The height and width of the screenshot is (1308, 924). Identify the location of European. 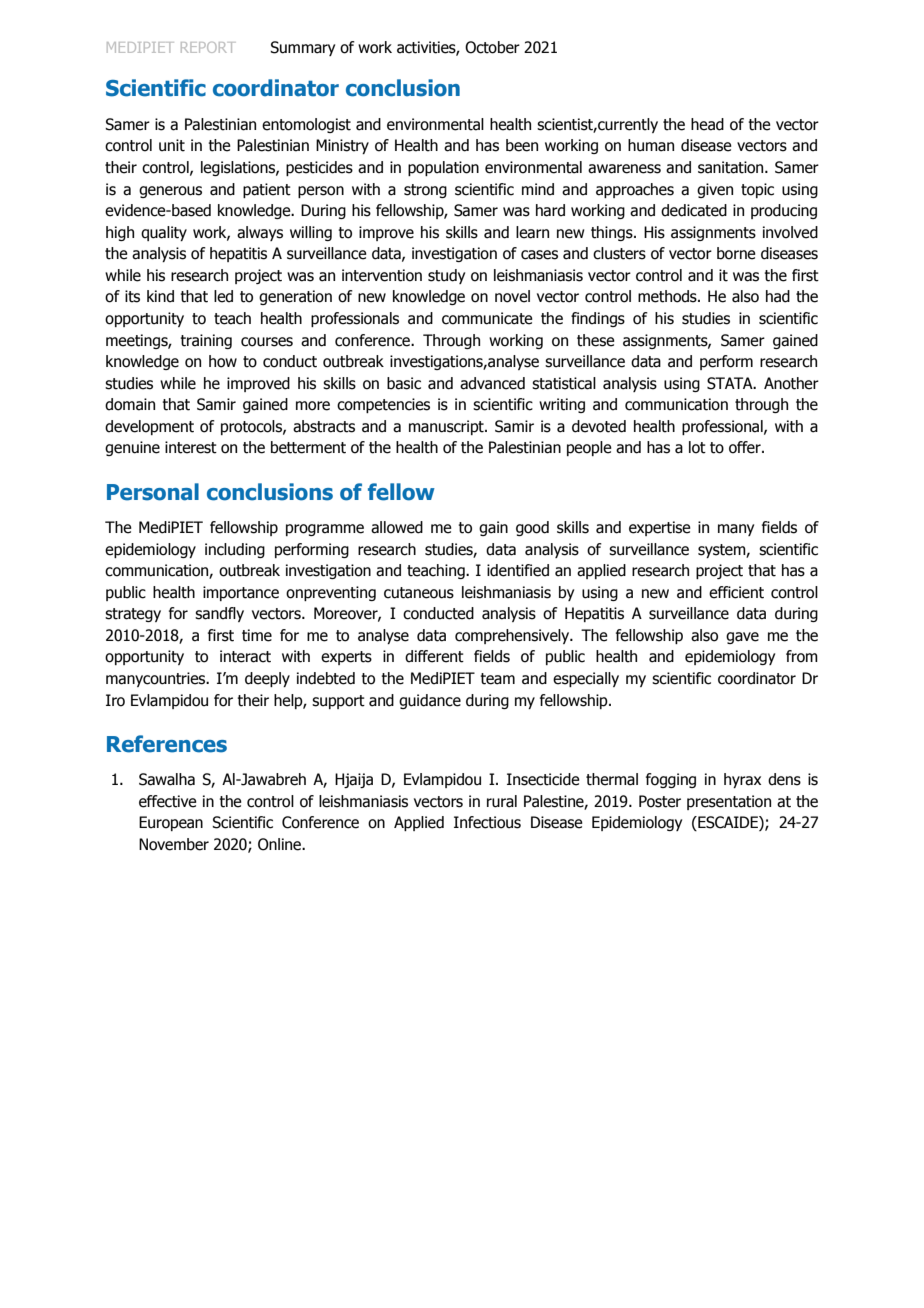
(171, 823).
